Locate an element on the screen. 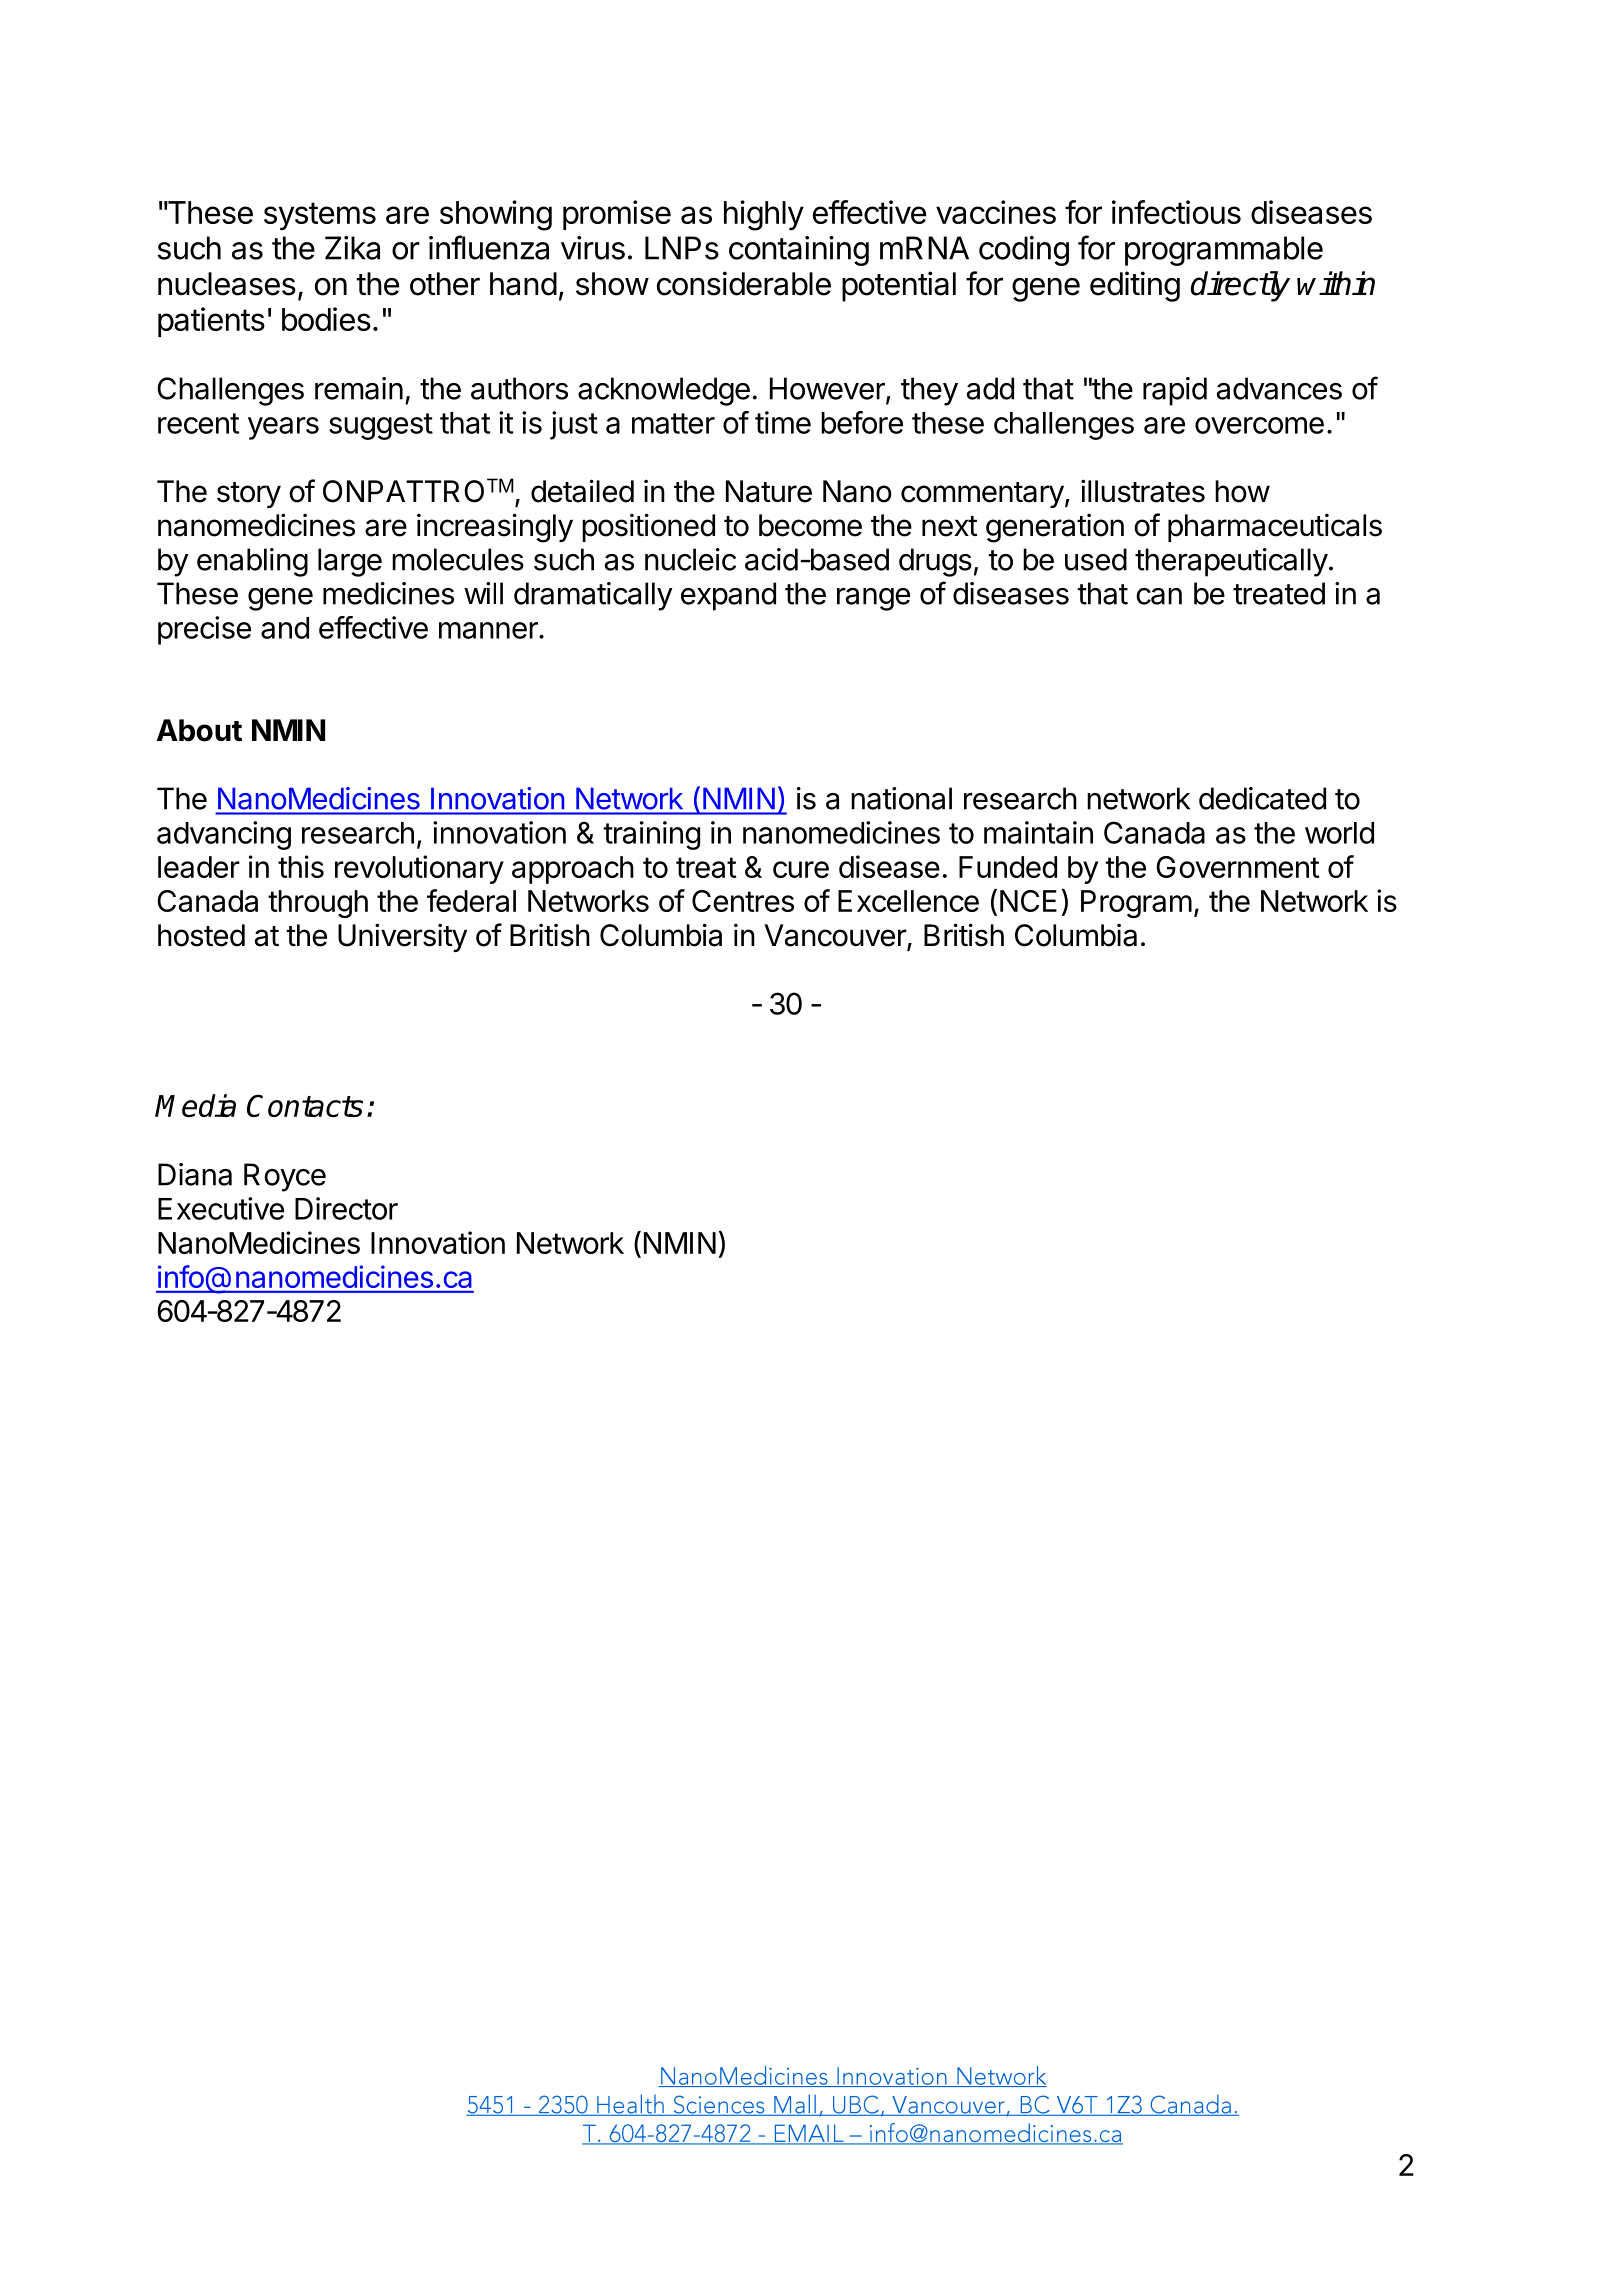 The width and height of the screenshot is (1608, 2274). Nature is located at coordinates (769, 491).
